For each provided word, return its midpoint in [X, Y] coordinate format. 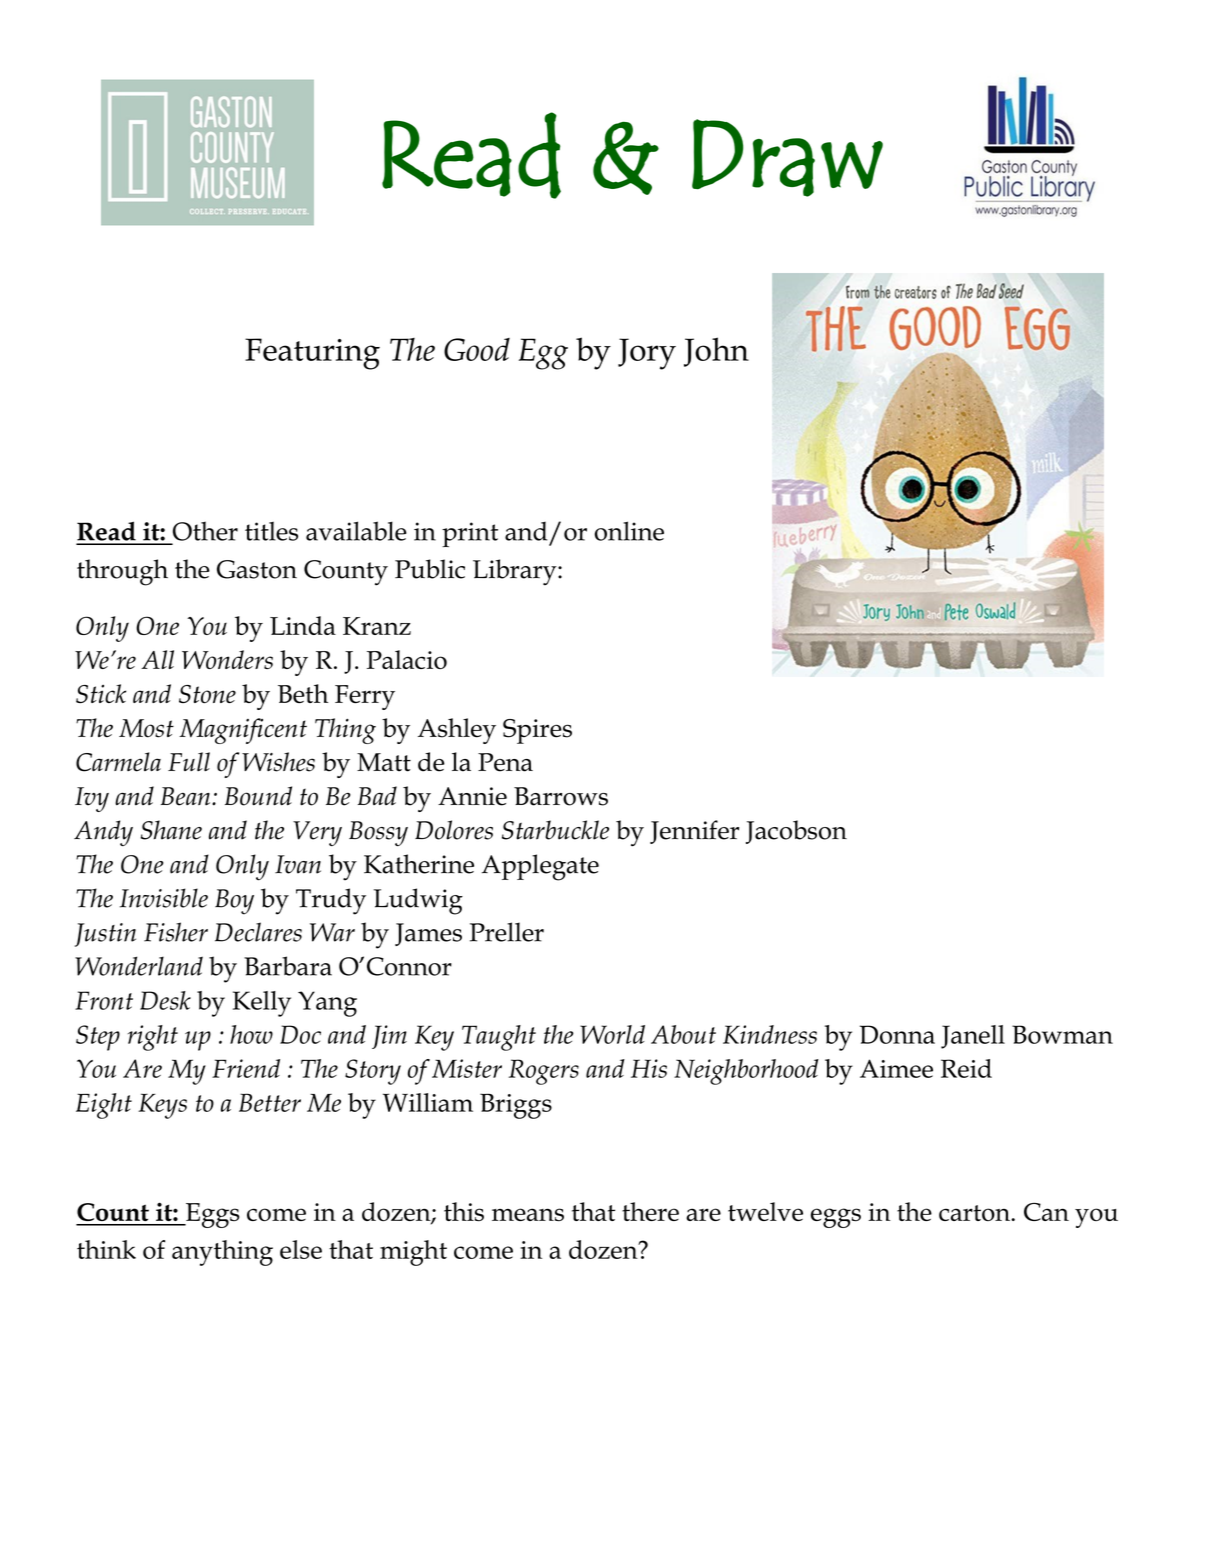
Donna [897, 1034]
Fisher [176, 932]
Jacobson [796, 832]
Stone [207, 694]
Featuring [312, 354]
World [612, 1034]
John [716, 352]
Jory [647, 354]
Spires [537, 731]
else [301, 1249]
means [528, 1214]
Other [205, 531]
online [629, 531]
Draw [787, 158]
